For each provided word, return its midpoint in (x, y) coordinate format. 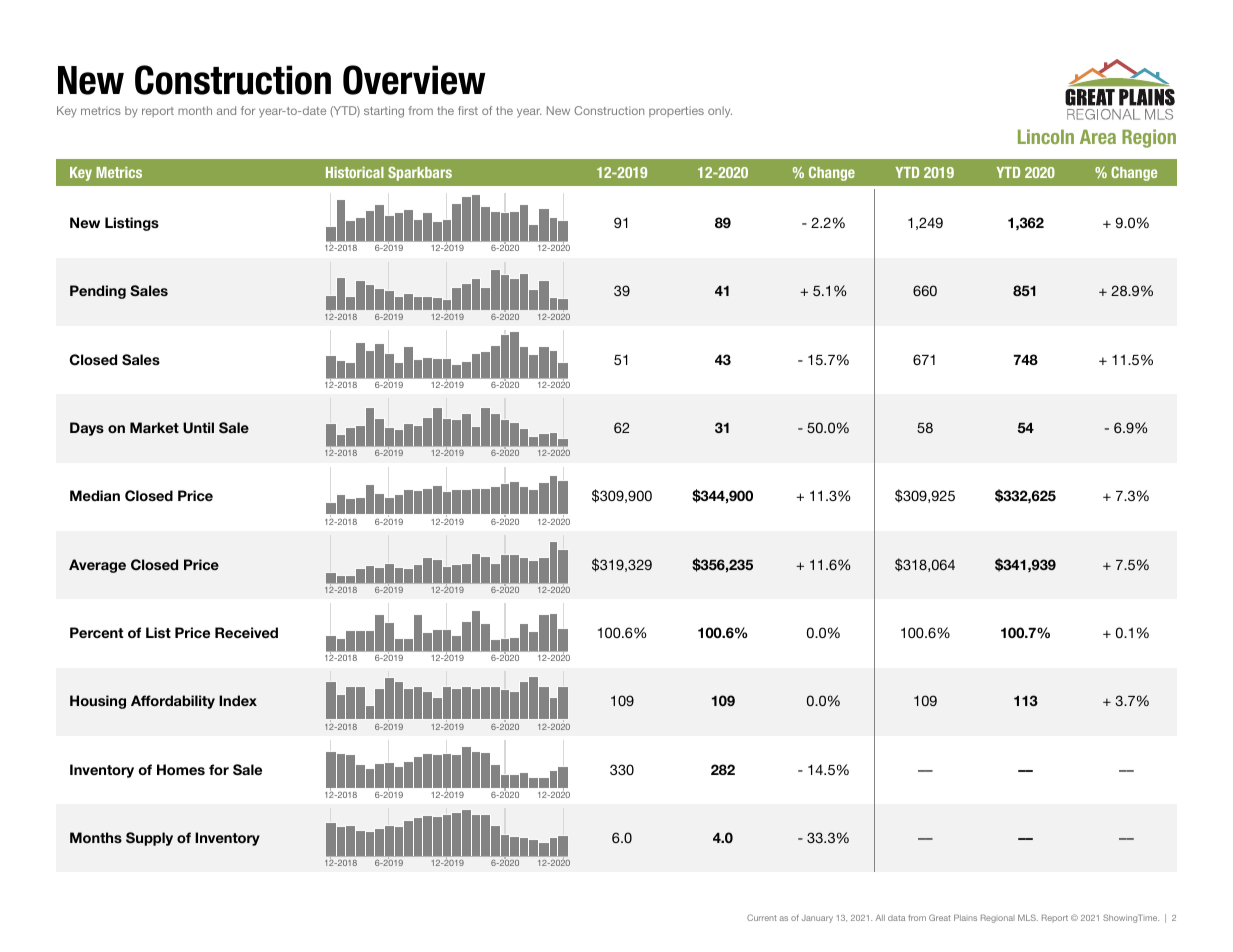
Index (238, 700)
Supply (149, 839)
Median (95, 495)
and (226, 110)
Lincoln (1046, 136)
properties (676, 111)
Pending (98, 292)
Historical (355, 172)
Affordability (173, 702)
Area (1098, 136)
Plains (965, 917)
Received (246, 632)
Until (198, 428)
